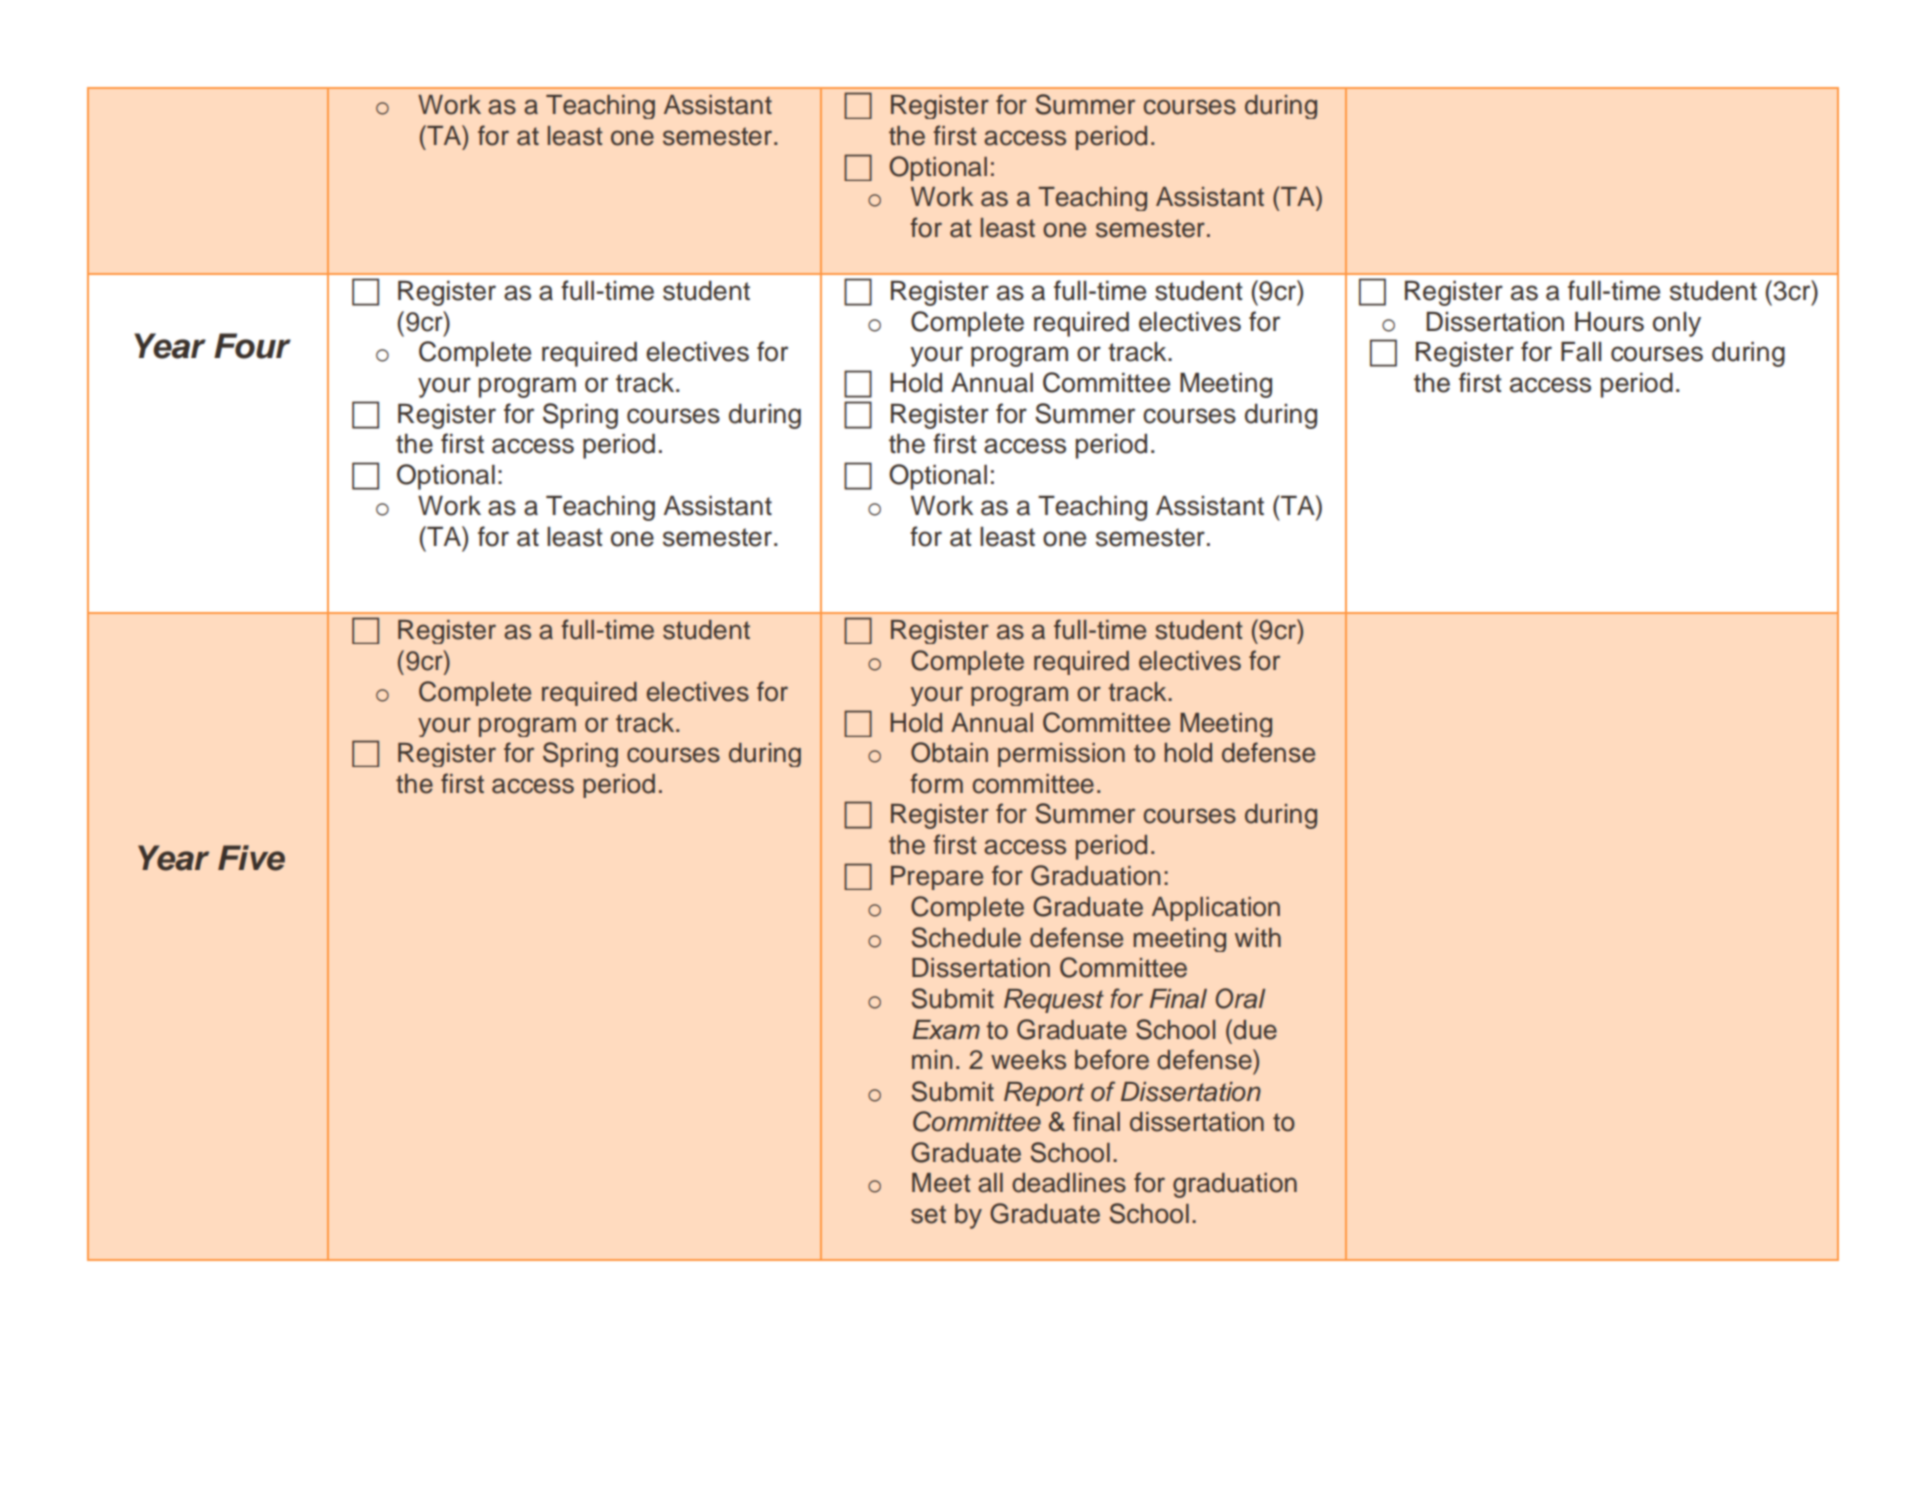 The width and height of the screenshot is (1925, 1487). I want to click on Hours, so click(1609, 322).
